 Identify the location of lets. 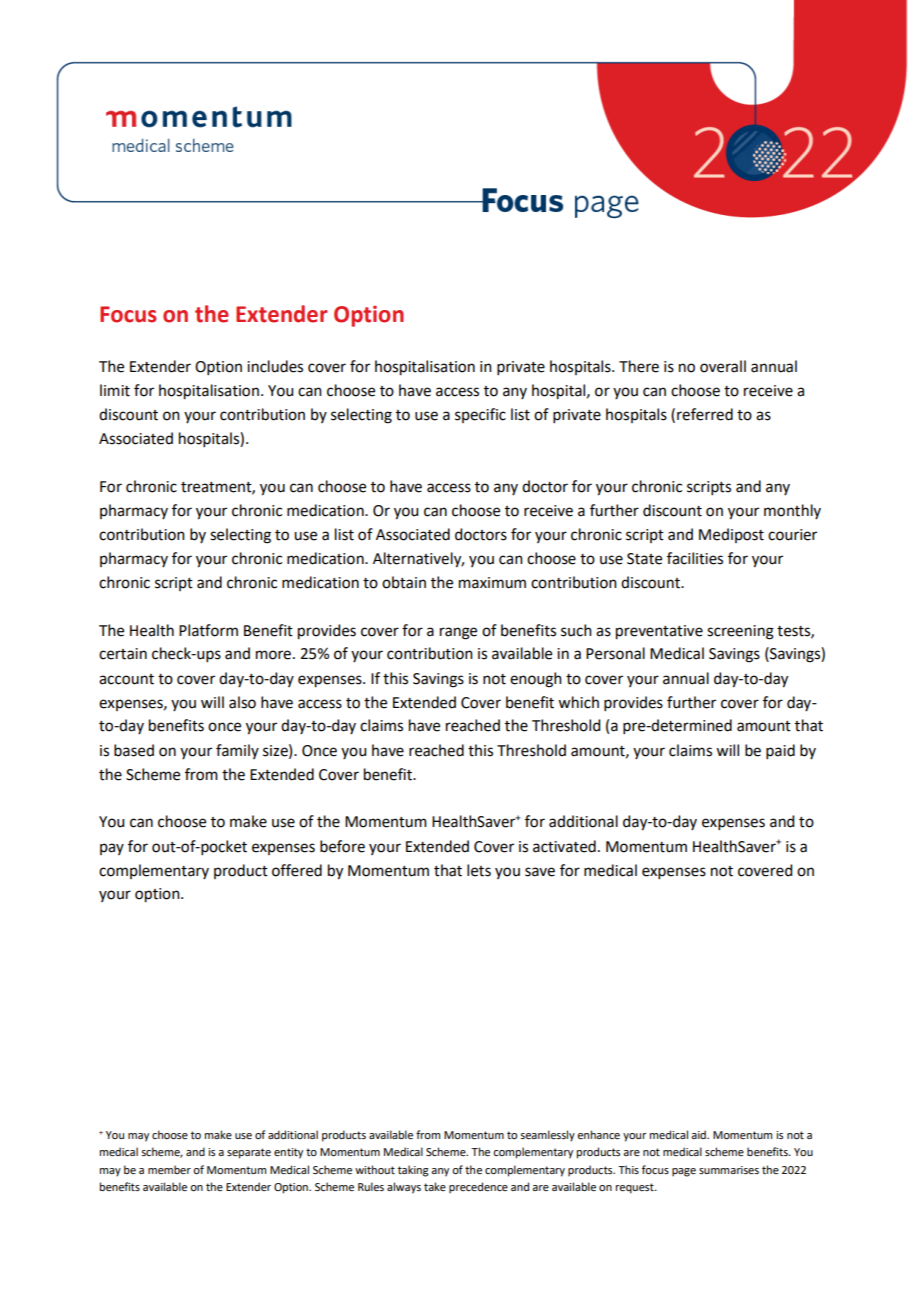
(479, 870).
